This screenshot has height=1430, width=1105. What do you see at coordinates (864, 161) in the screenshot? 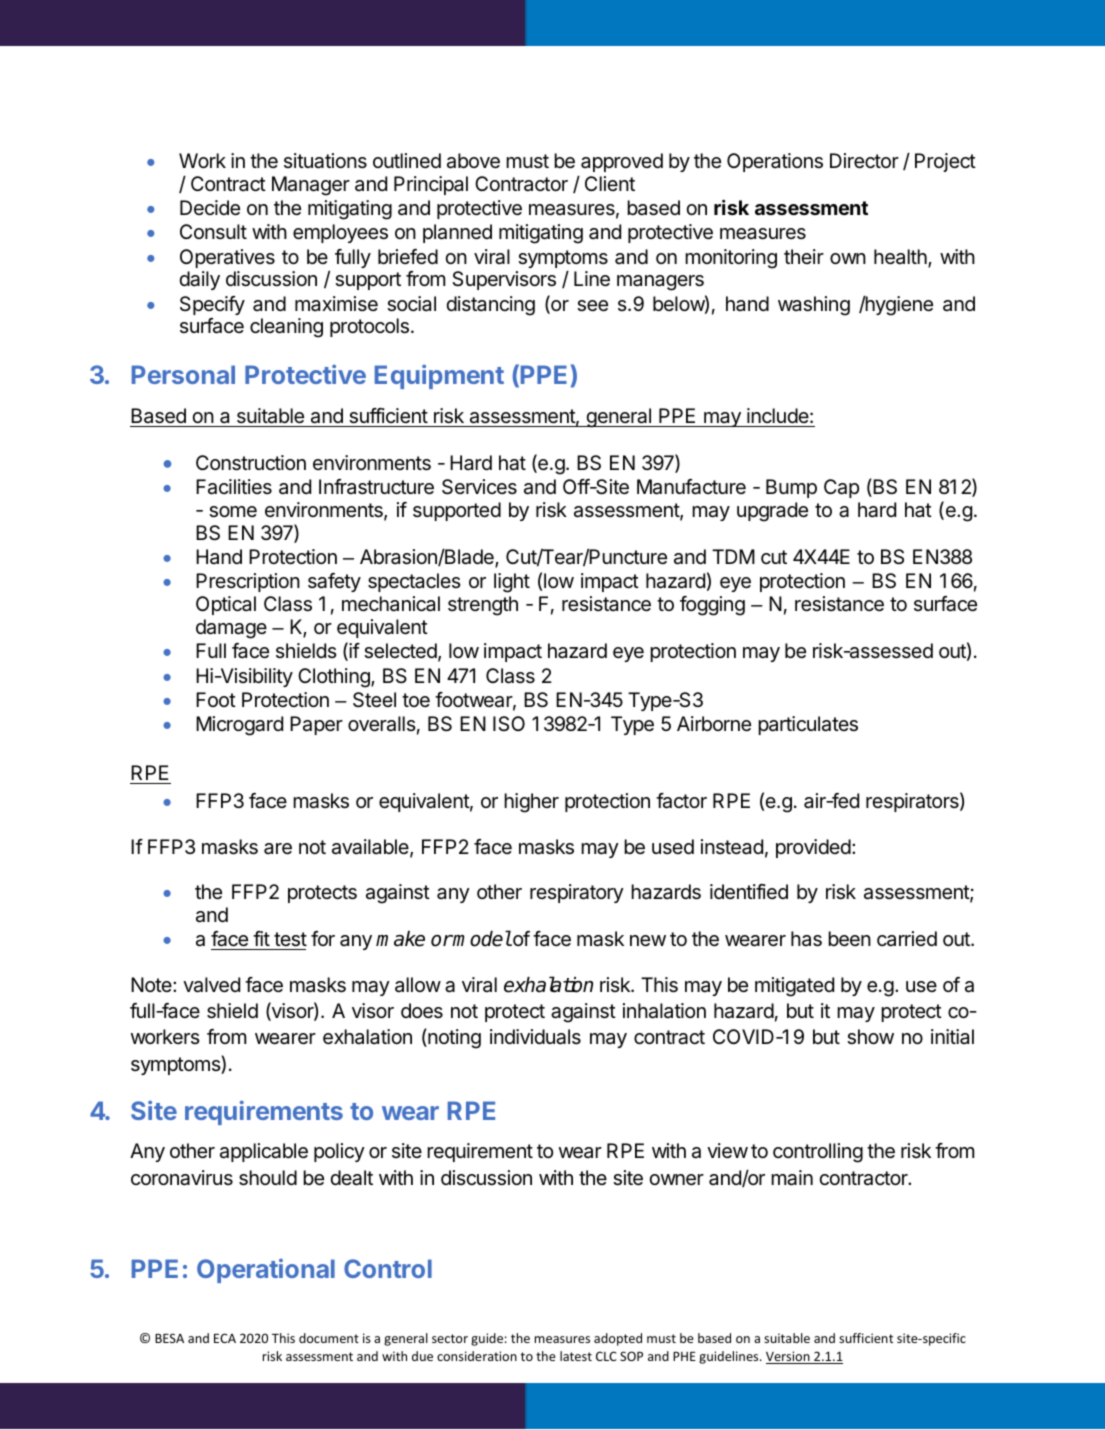
I see `Director` at bounding box center [864, 161].
